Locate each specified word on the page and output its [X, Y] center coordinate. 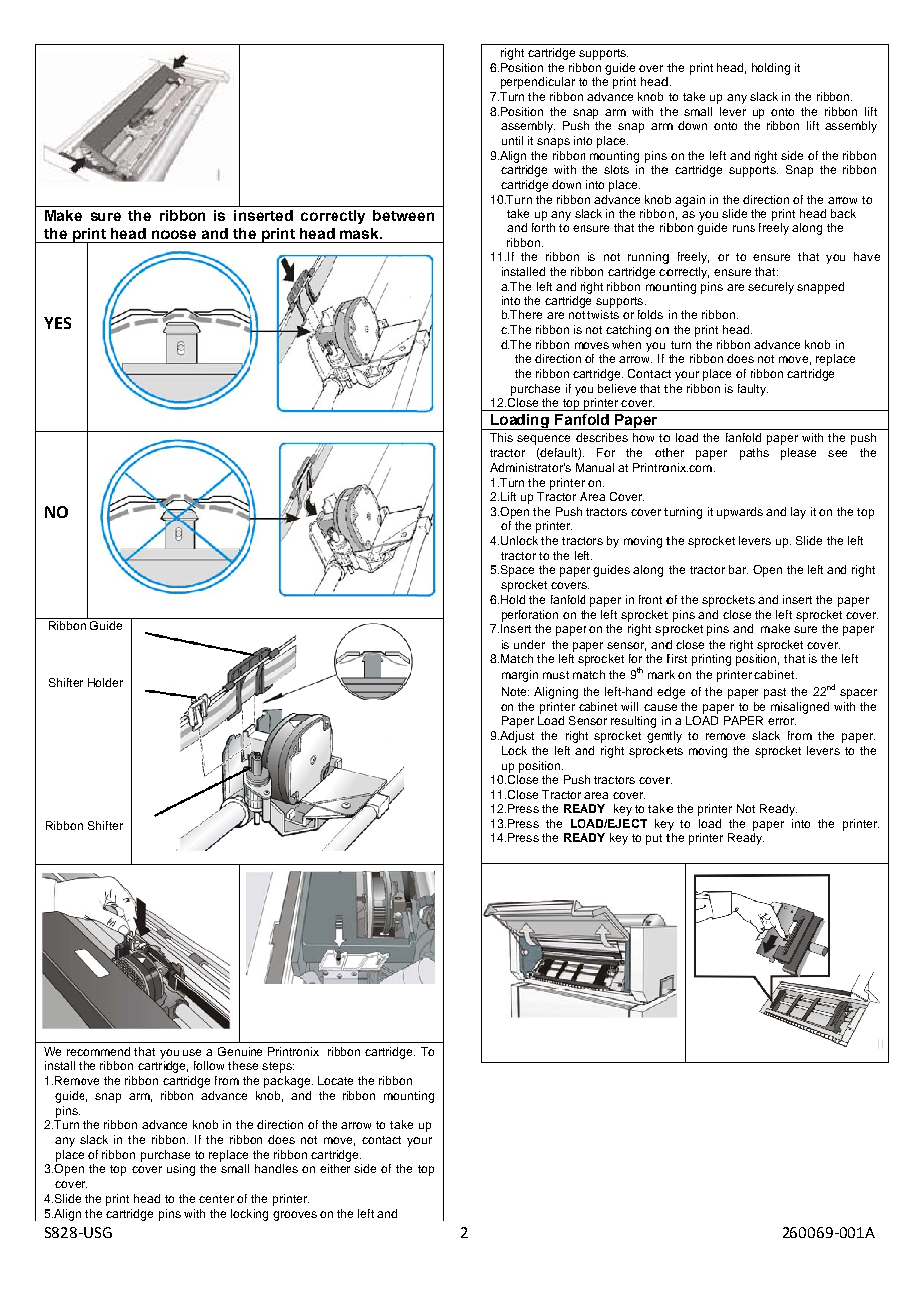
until [512, 140]
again [690, 201]
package [287, 1082]
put [654, 839]
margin [520, 676]
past [775, 693]
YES [57, 323]
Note [515, 691]
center [216, 1199]
